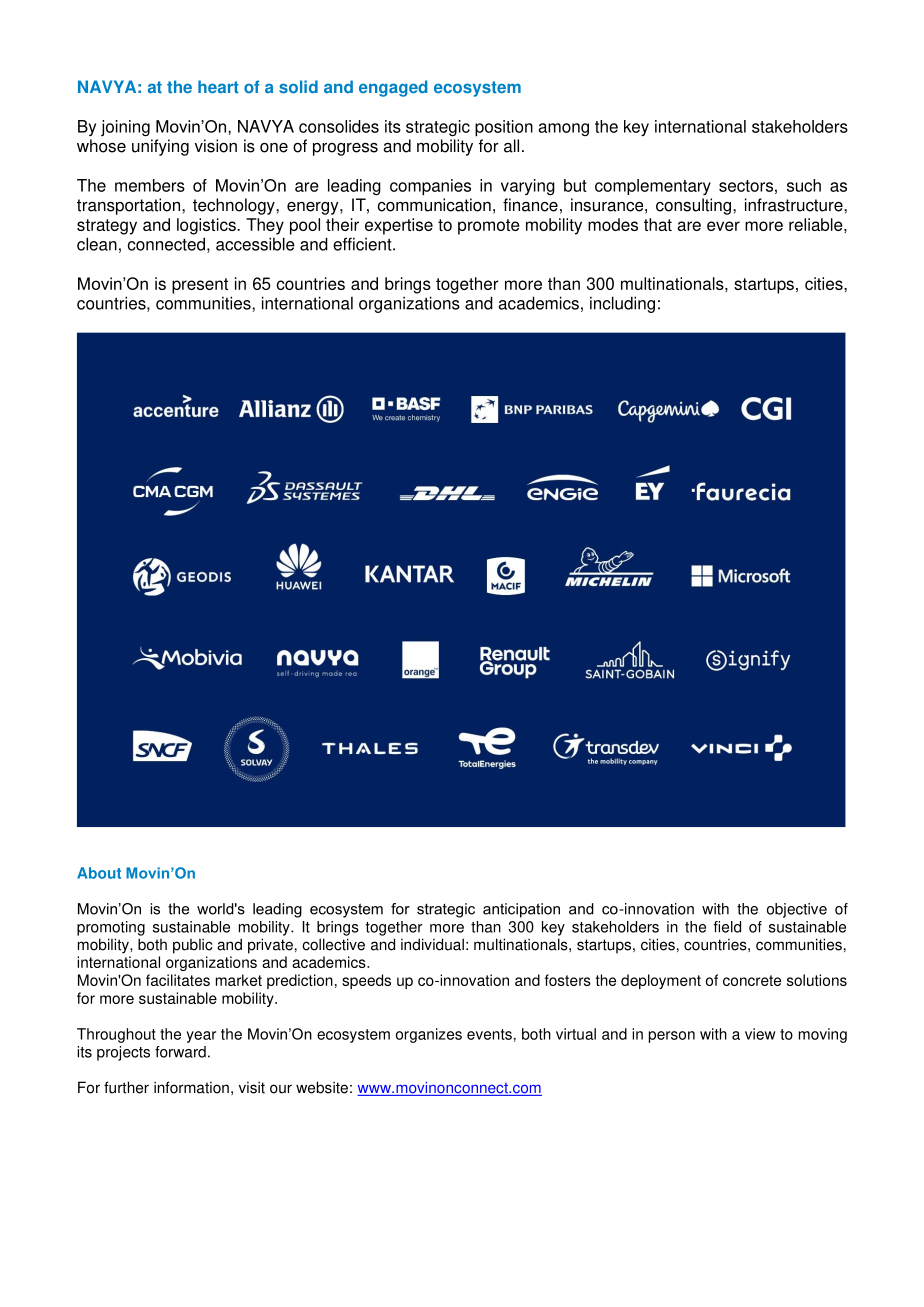  I want to click on view, so click(760, 1034).
